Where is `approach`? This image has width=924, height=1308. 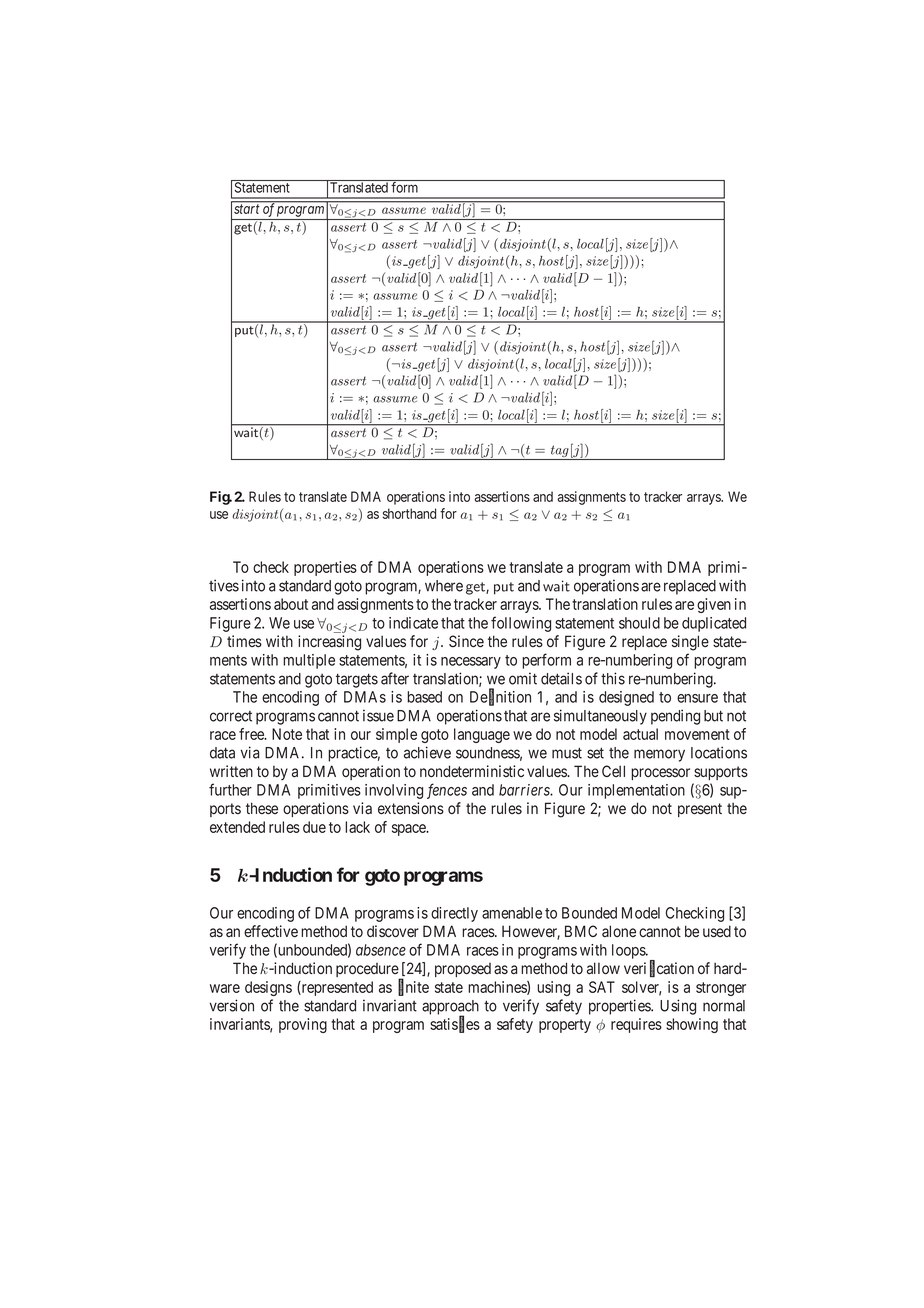 approach is located at coordinates (450, 1008).
